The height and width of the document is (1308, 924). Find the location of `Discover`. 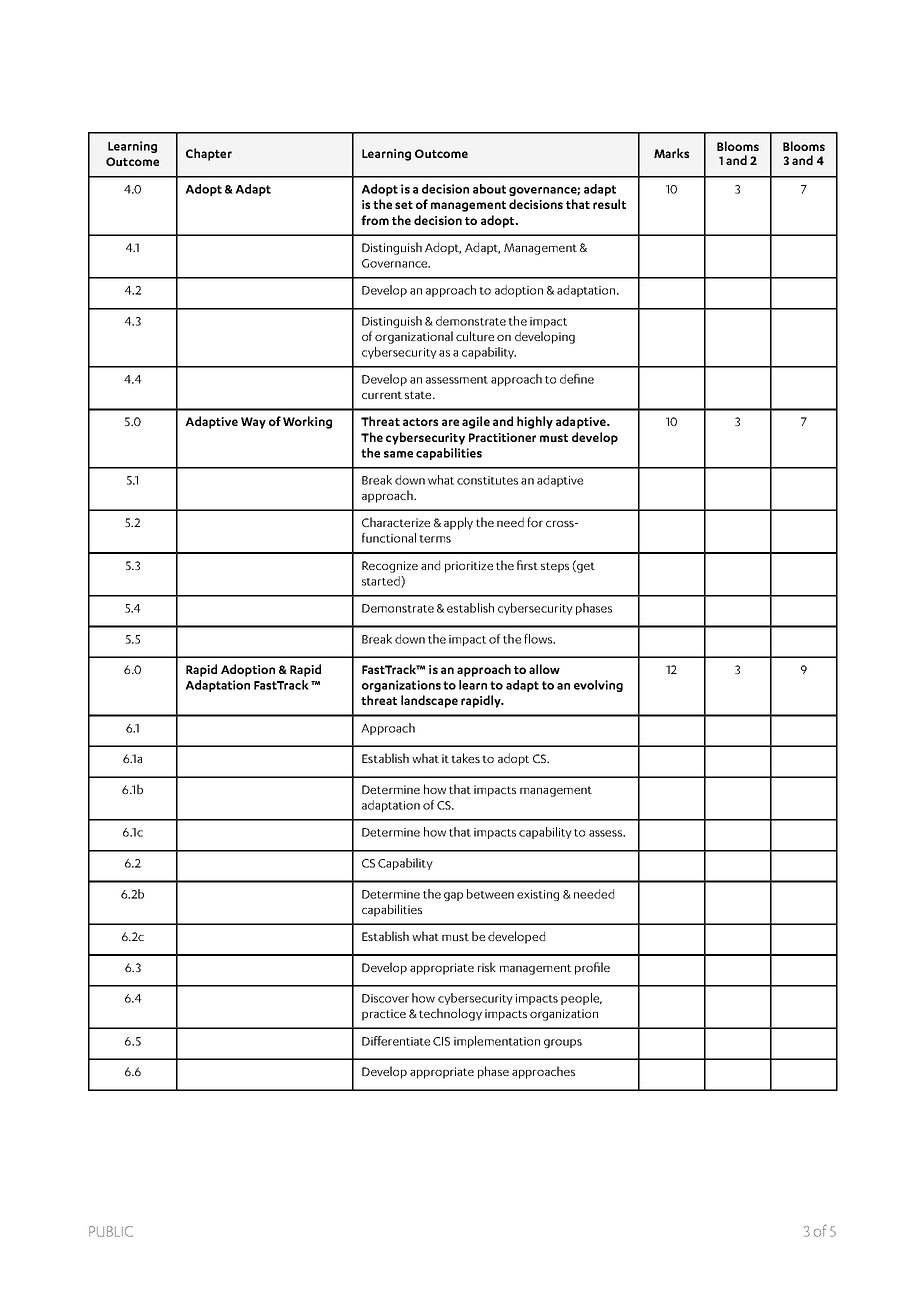

Discover is located at coordinates (385, 998).
